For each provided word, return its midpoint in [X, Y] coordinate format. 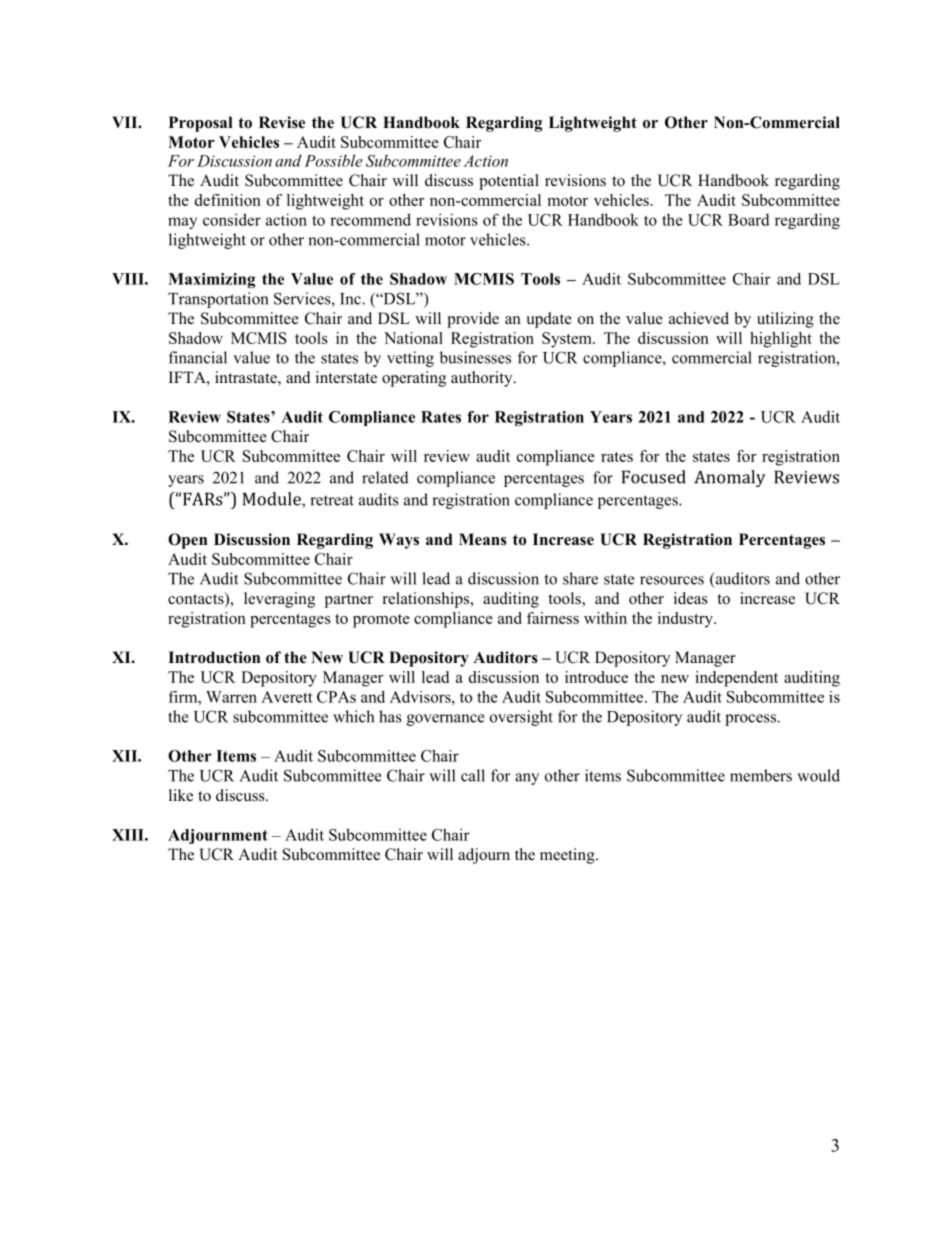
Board [749, 219]
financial [198, 357]
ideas [691, 598]
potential [509, 182]
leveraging [279, 600]
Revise [282, 122]
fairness [553, 618]
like [181, 795]
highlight [781, 340]
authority [483, 379]
